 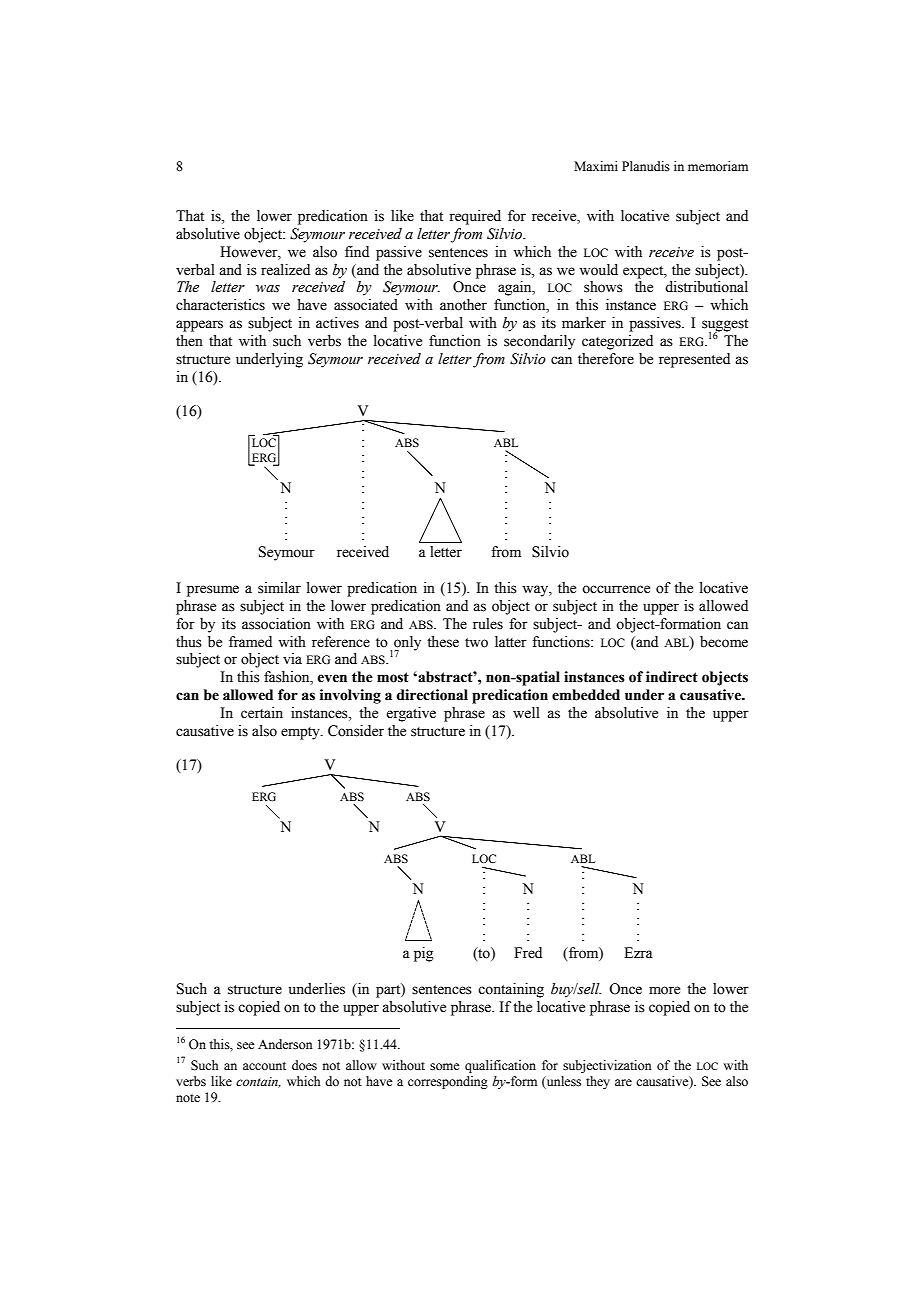 What do you see at coordinates (432, 695) in the screenshot?
I see `directional` at bounding box center [432, 695].
